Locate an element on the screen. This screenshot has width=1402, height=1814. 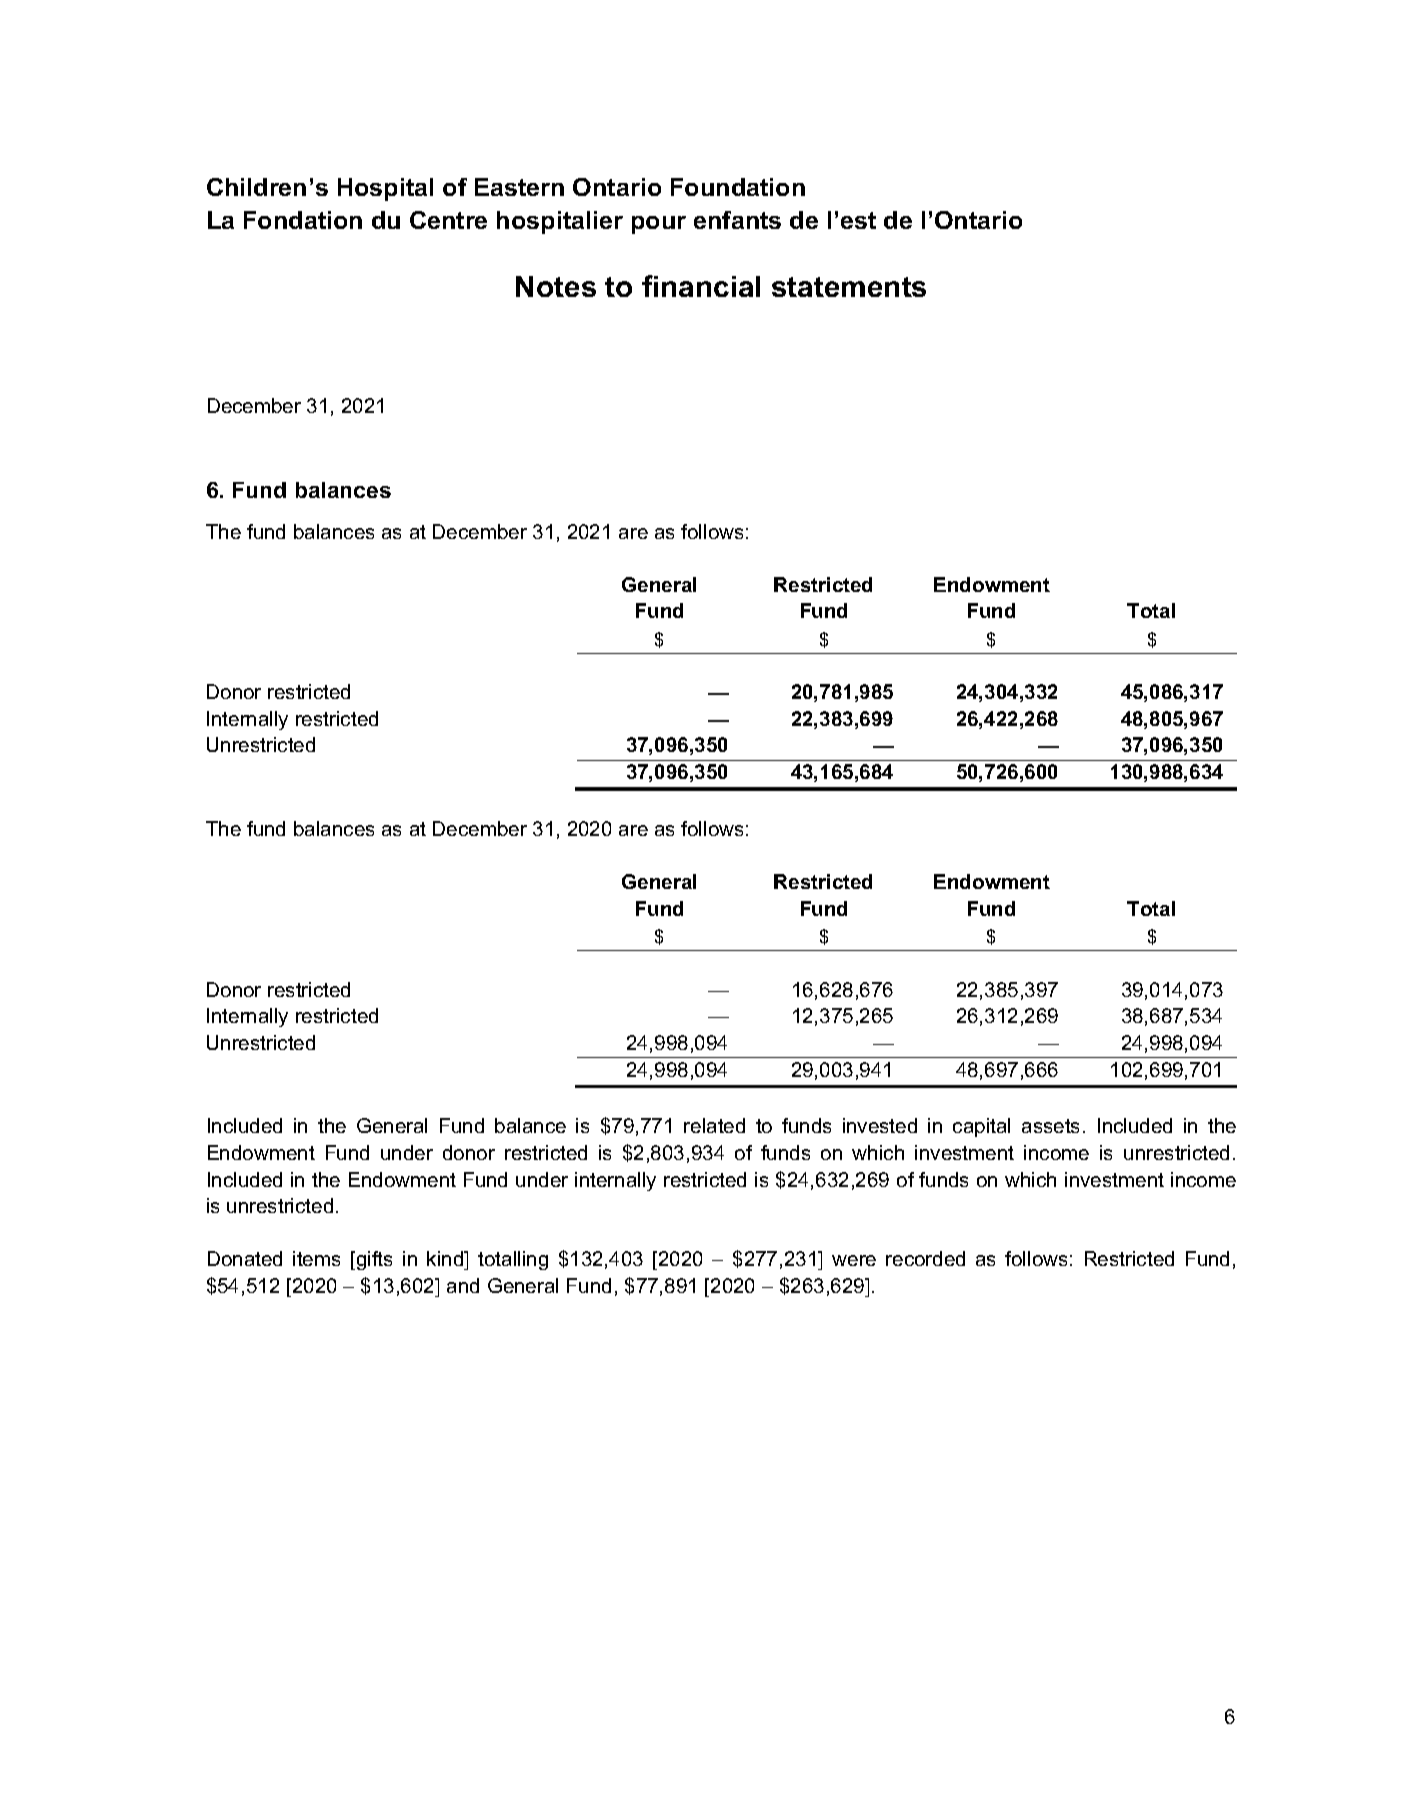
invested is located at coordinates (880, 1125).
